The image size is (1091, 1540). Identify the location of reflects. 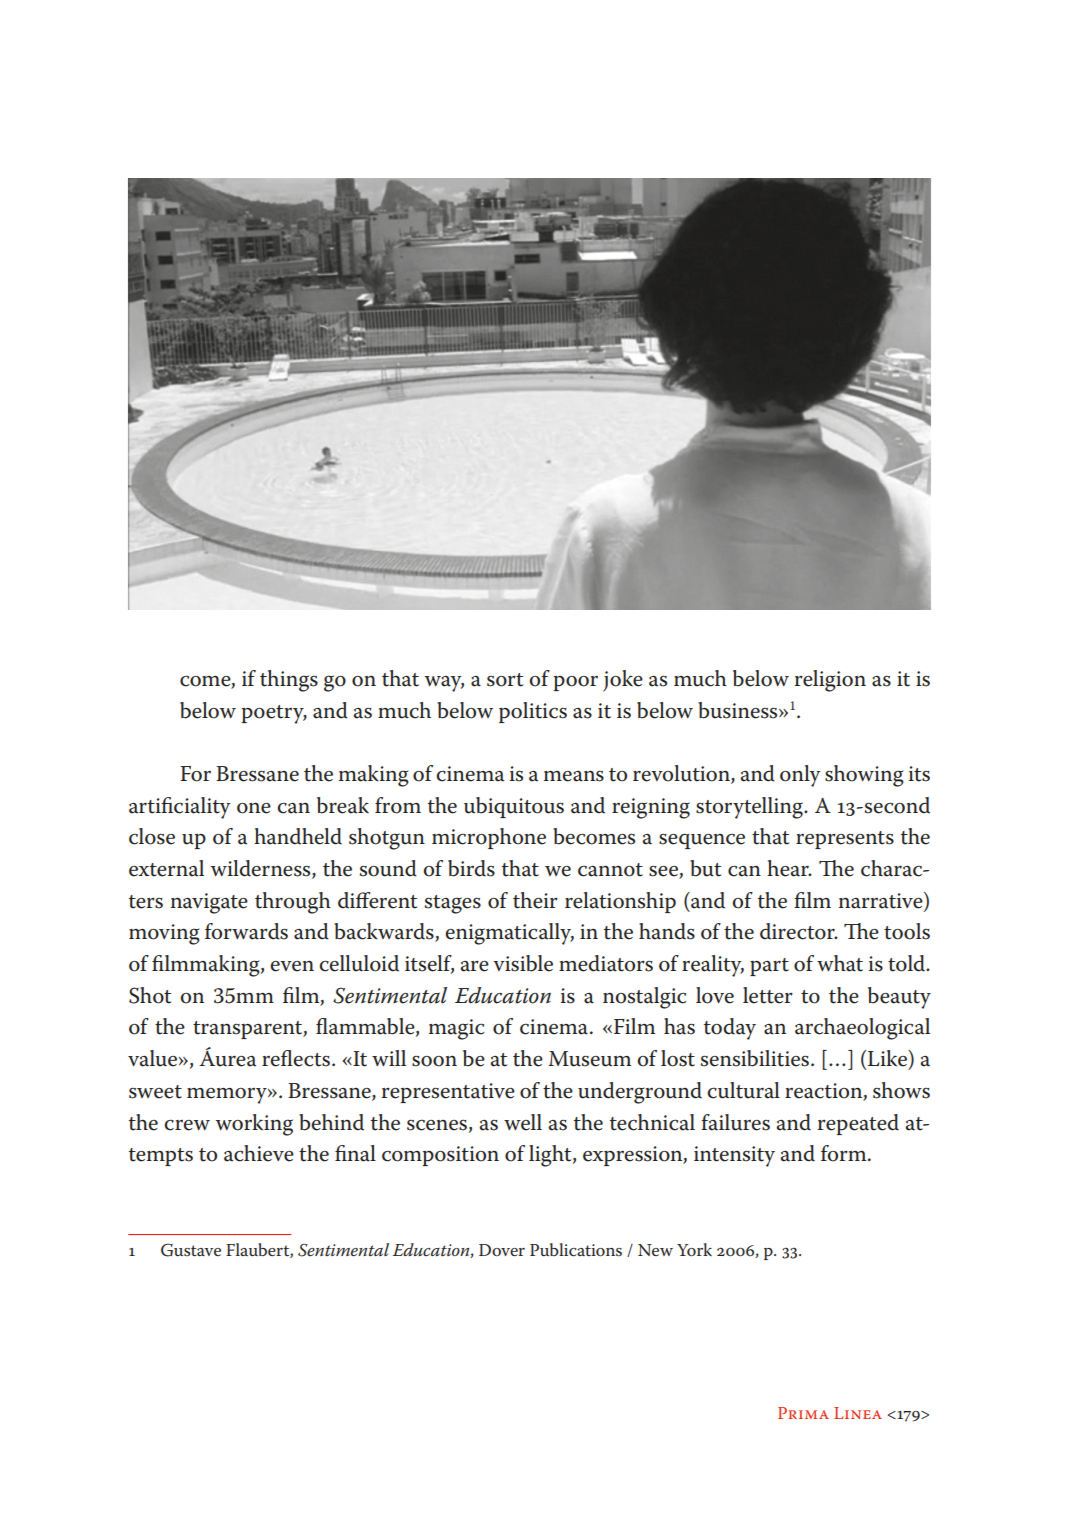
(296, 1058).
